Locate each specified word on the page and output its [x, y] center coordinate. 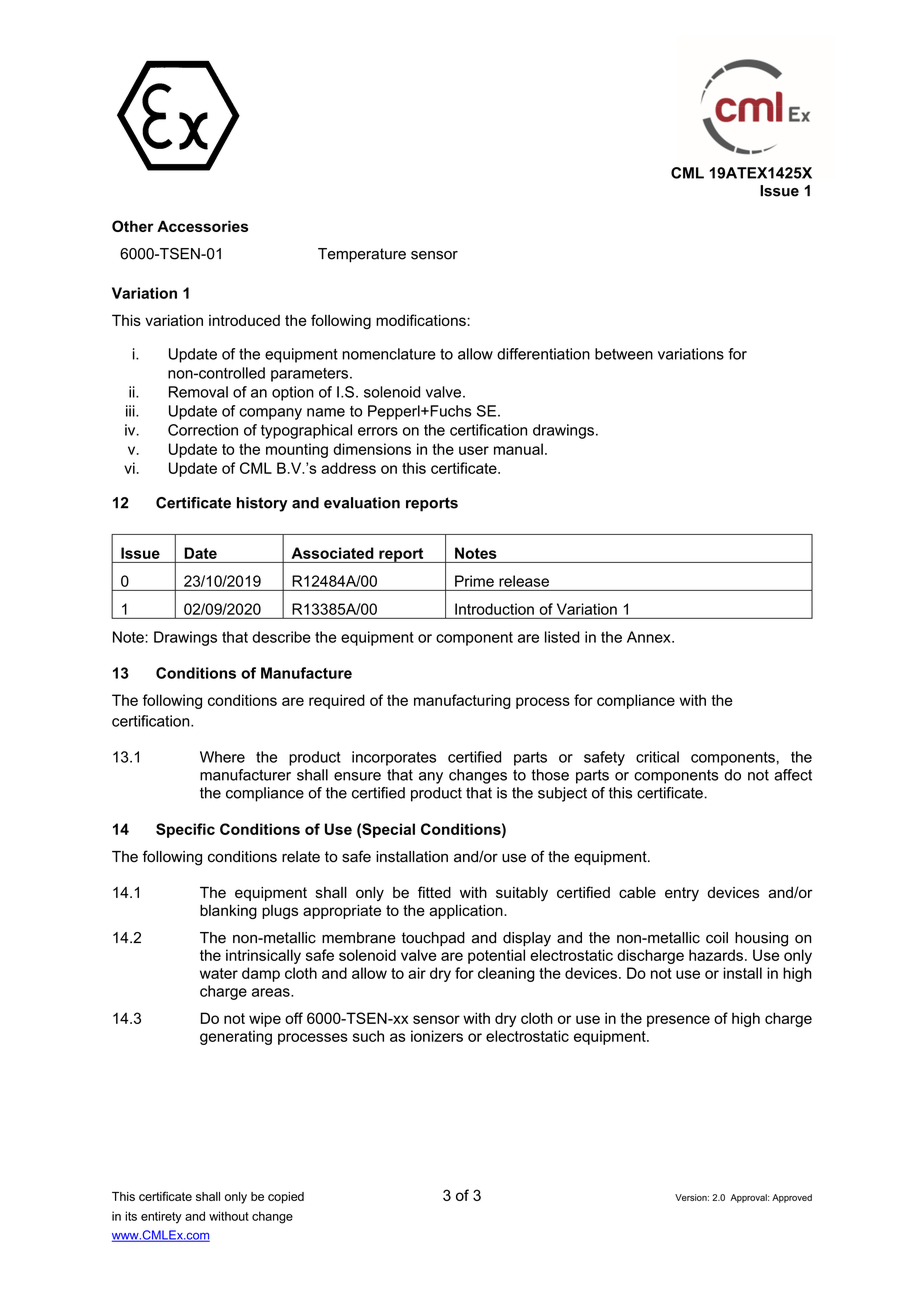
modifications [422, 320]
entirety [161, 1217]
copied [286, 1198]
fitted [434, 892]
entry [682, 894]
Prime [474, 581]
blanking [228, 911]
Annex [650, 637]
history [262, 504]
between [624, 354]
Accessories [202, 226]
